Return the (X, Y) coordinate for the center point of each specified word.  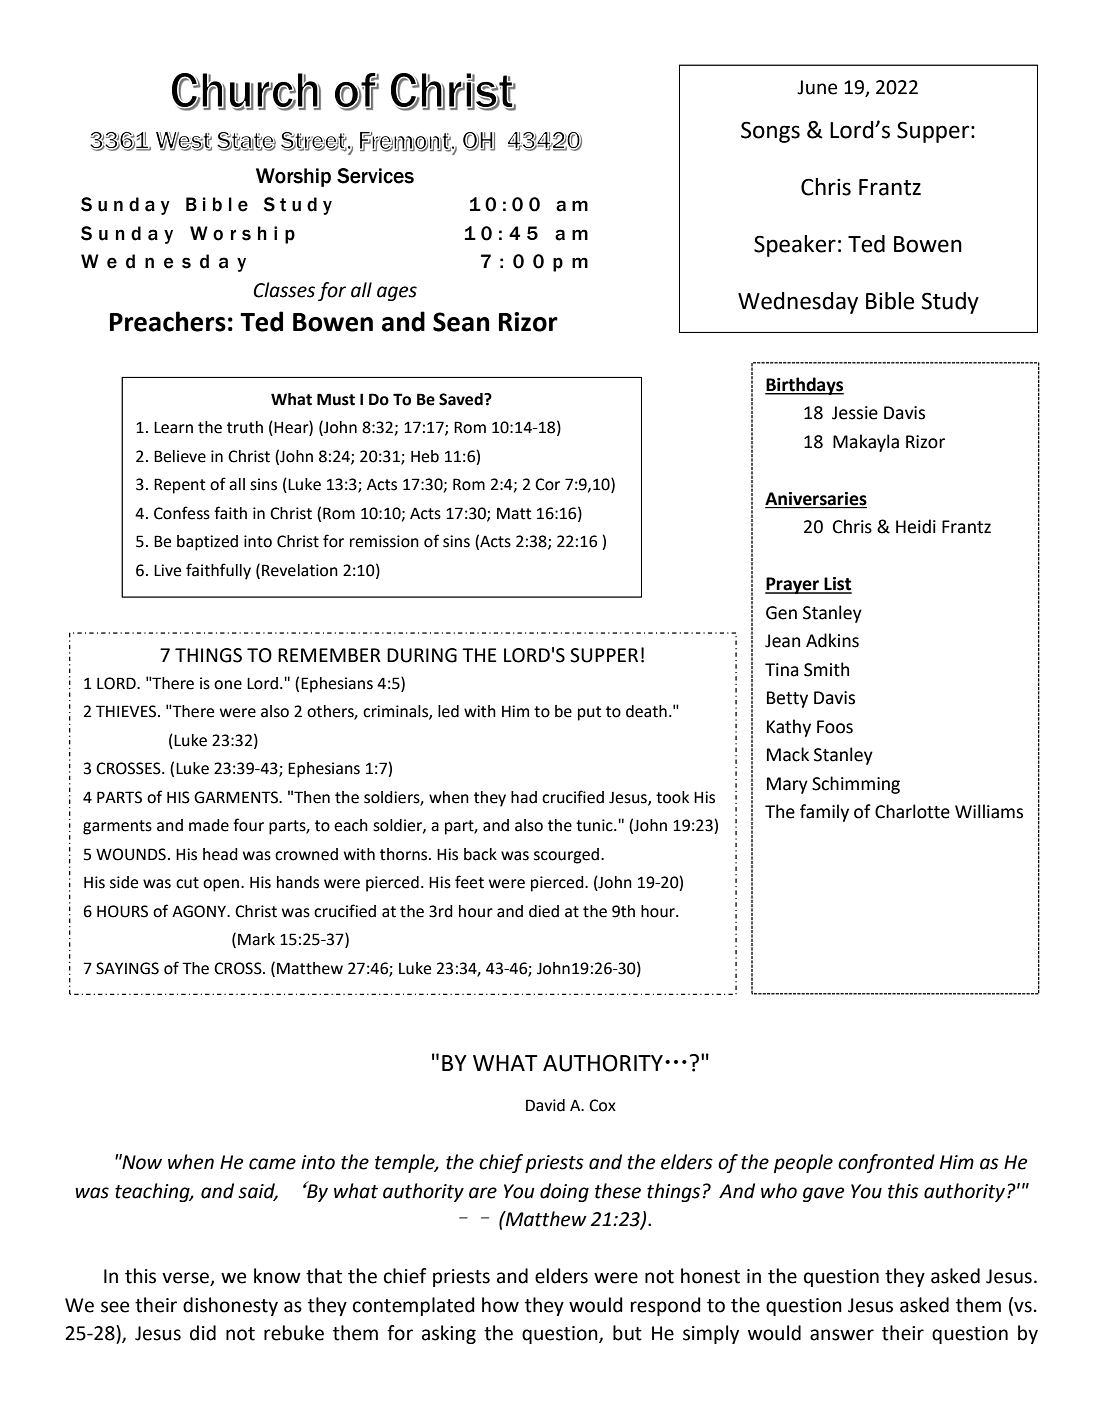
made (209, 825)
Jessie (855, 413)
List (837, 585)
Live (167, 570)
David (545, 1105)
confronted (886, 1163)
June (817, 87)
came (272, 1164)
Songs (770, 132)
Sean (461, 322)
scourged (566, 856)
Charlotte (912, 811)
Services (375, 176)
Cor (547, 484)
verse (186, 1279)
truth (245, 427)
